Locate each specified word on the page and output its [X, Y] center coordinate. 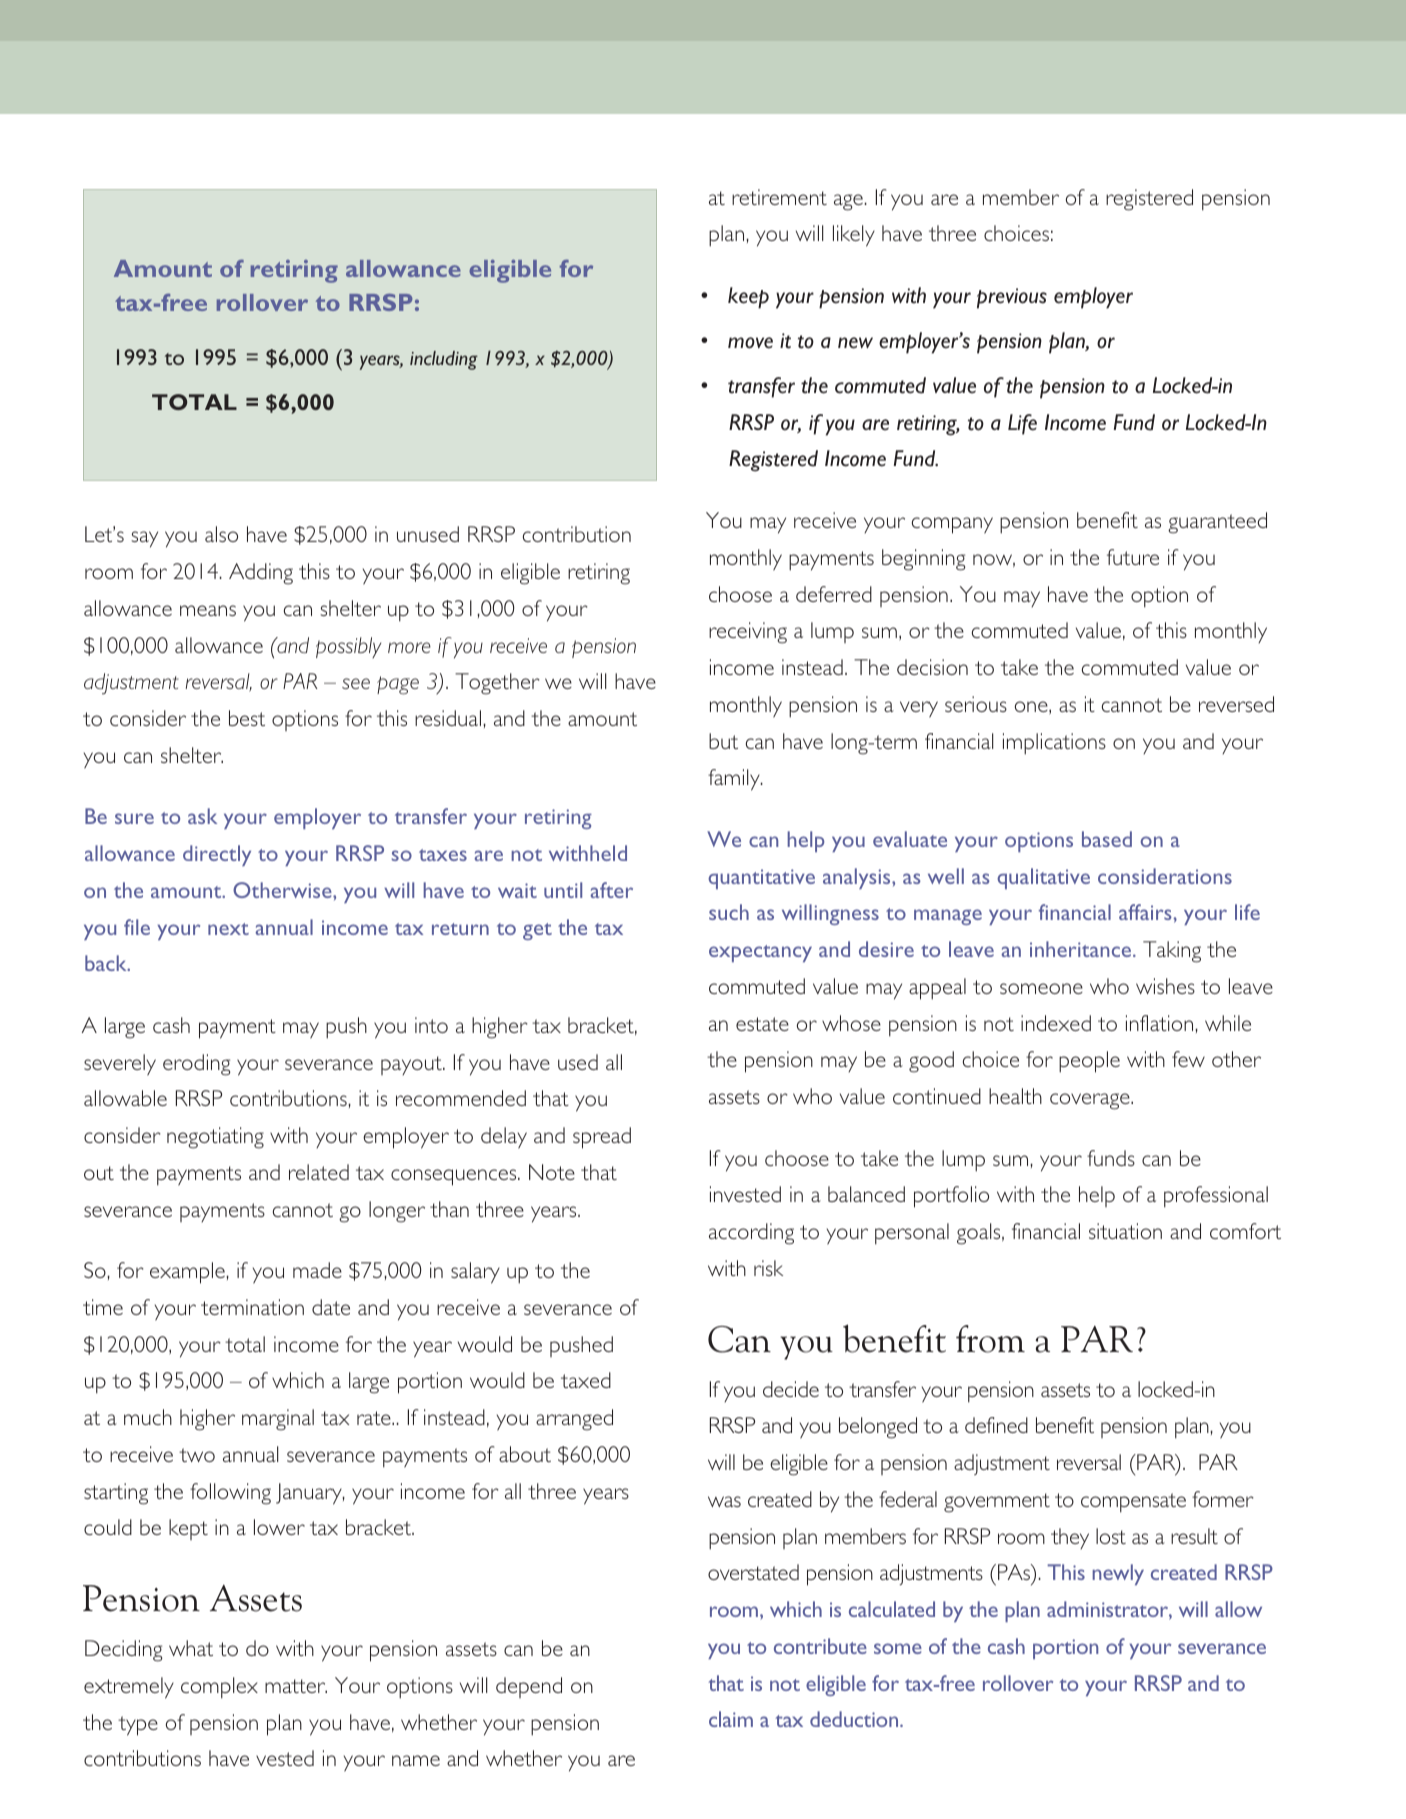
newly [1118, 1574]
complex [219, 1688]
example [187, 1273]
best [247, 718]
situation [1125, 1231]
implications [1054, 744]
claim [731, 1719]
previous [1012, 298]
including [444, 360]
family [735, 780]
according [751, 1234]
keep [748, 298]
